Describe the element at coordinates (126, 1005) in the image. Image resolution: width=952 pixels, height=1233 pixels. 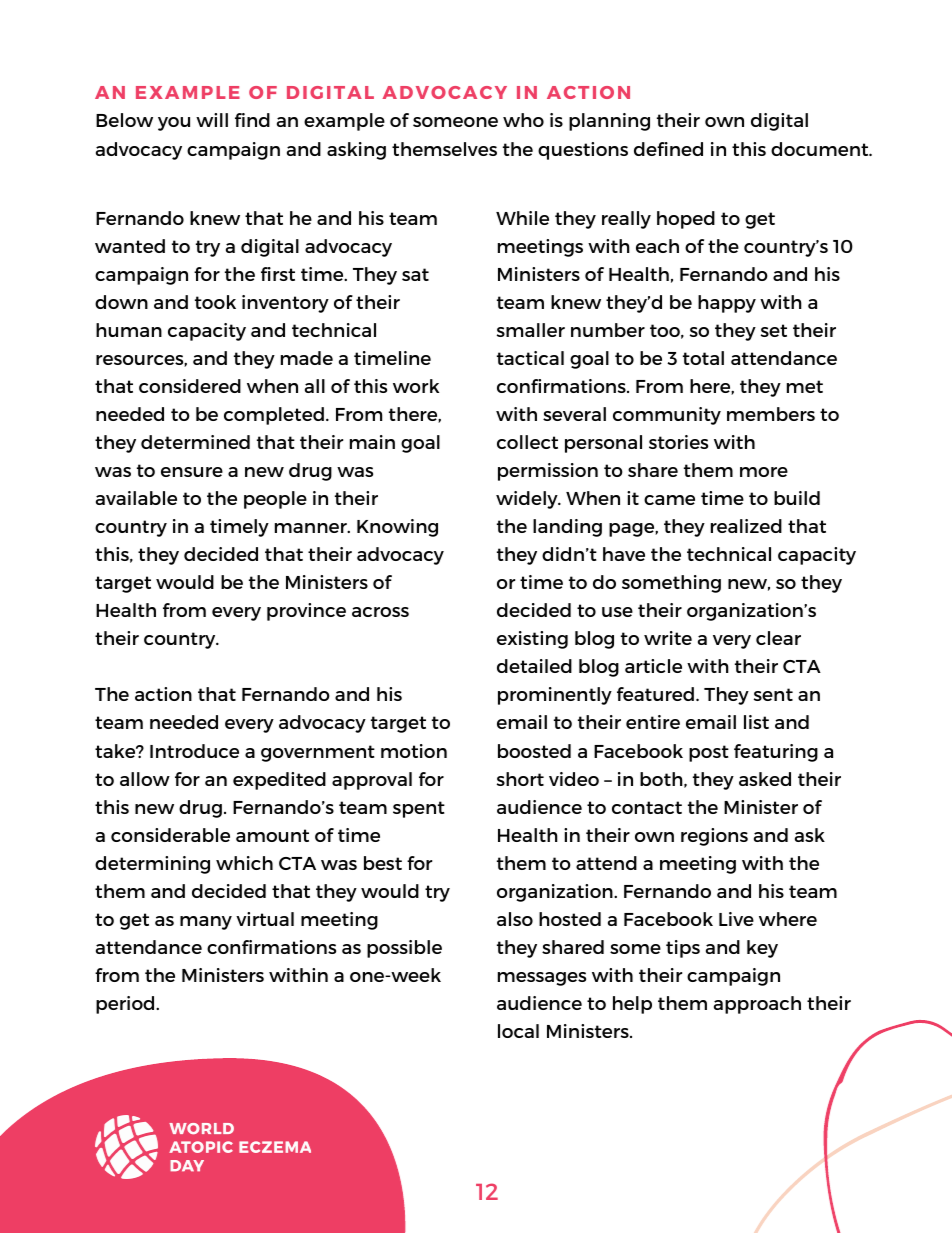
I see `period` at that location.
